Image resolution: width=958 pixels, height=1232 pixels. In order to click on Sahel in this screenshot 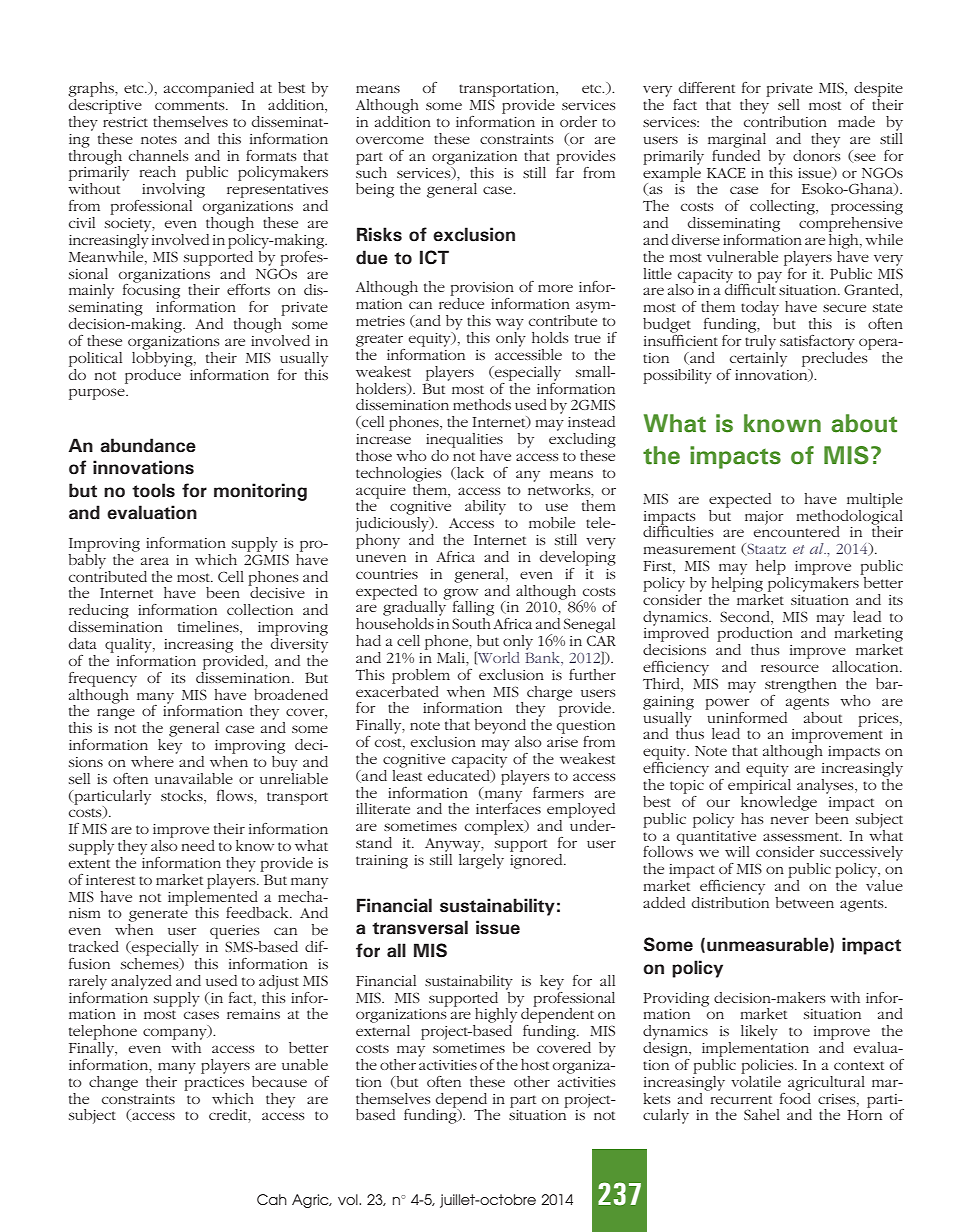, I will do `click(762, 1114)`.
